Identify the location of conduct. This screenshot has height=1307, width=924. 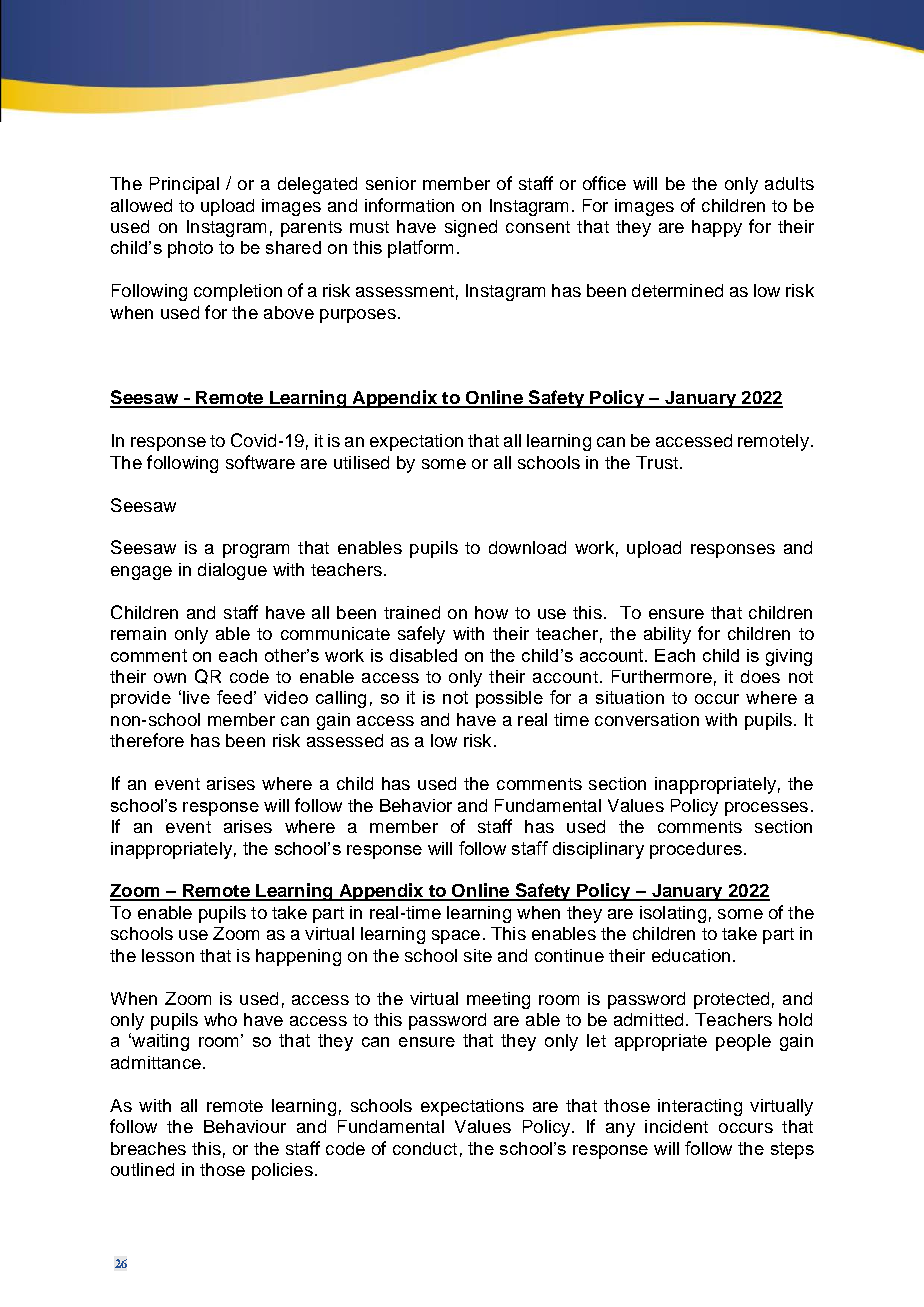
(425, 1148).
